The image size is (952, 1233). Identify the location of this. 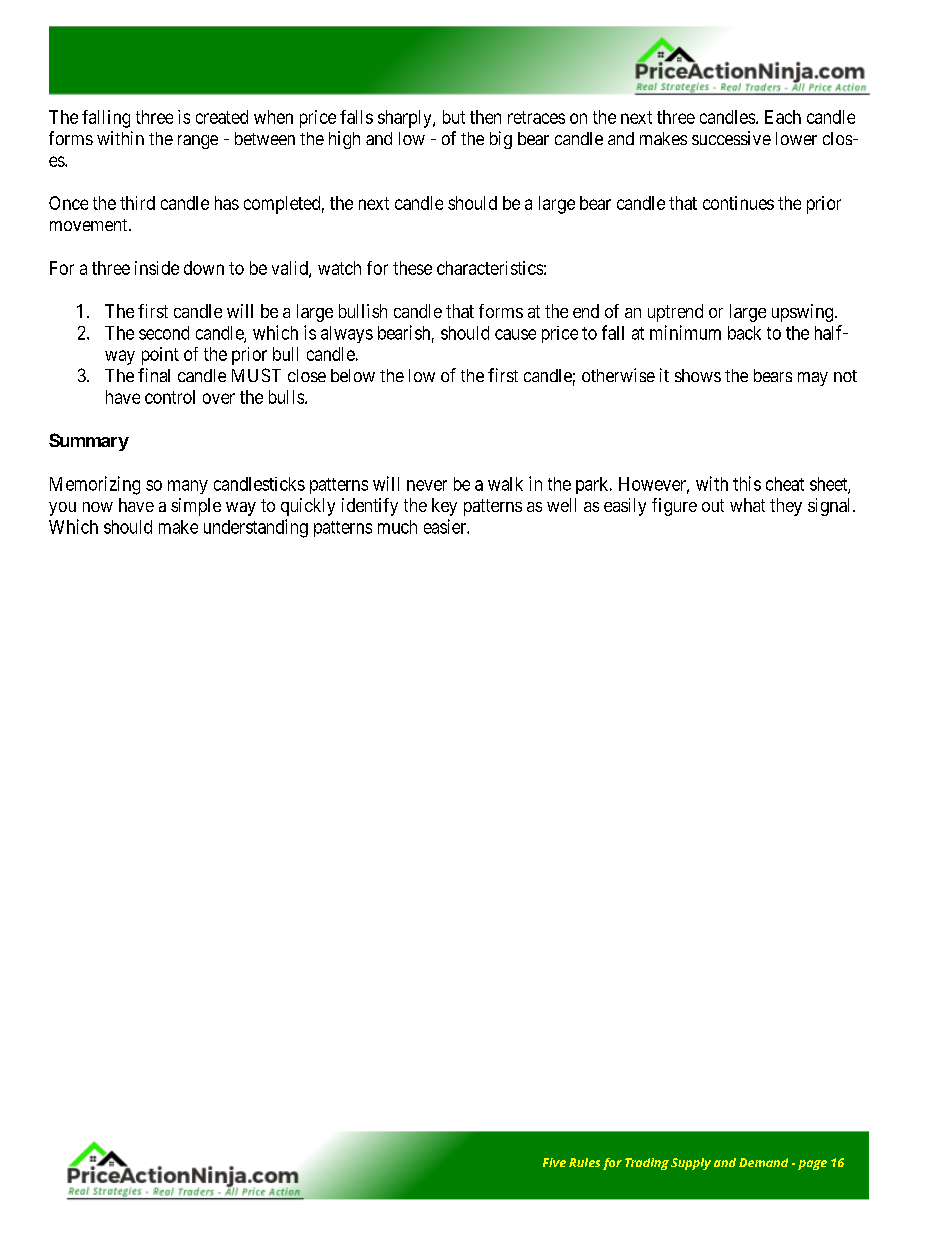
(747, 483).
